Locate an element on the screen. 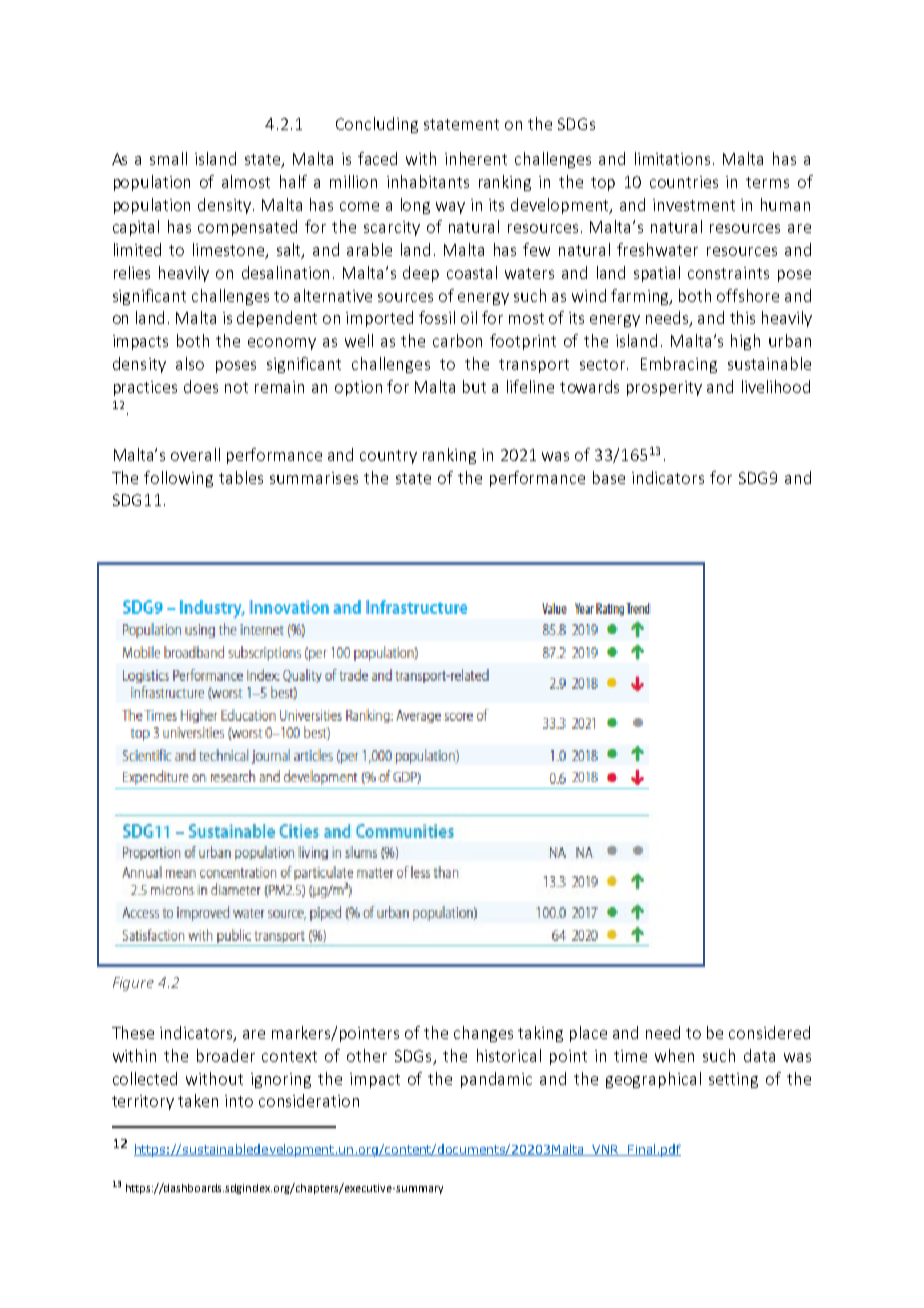 This screenshot has width=924, height=1308. broader is located at coordinates (226, 1055).
